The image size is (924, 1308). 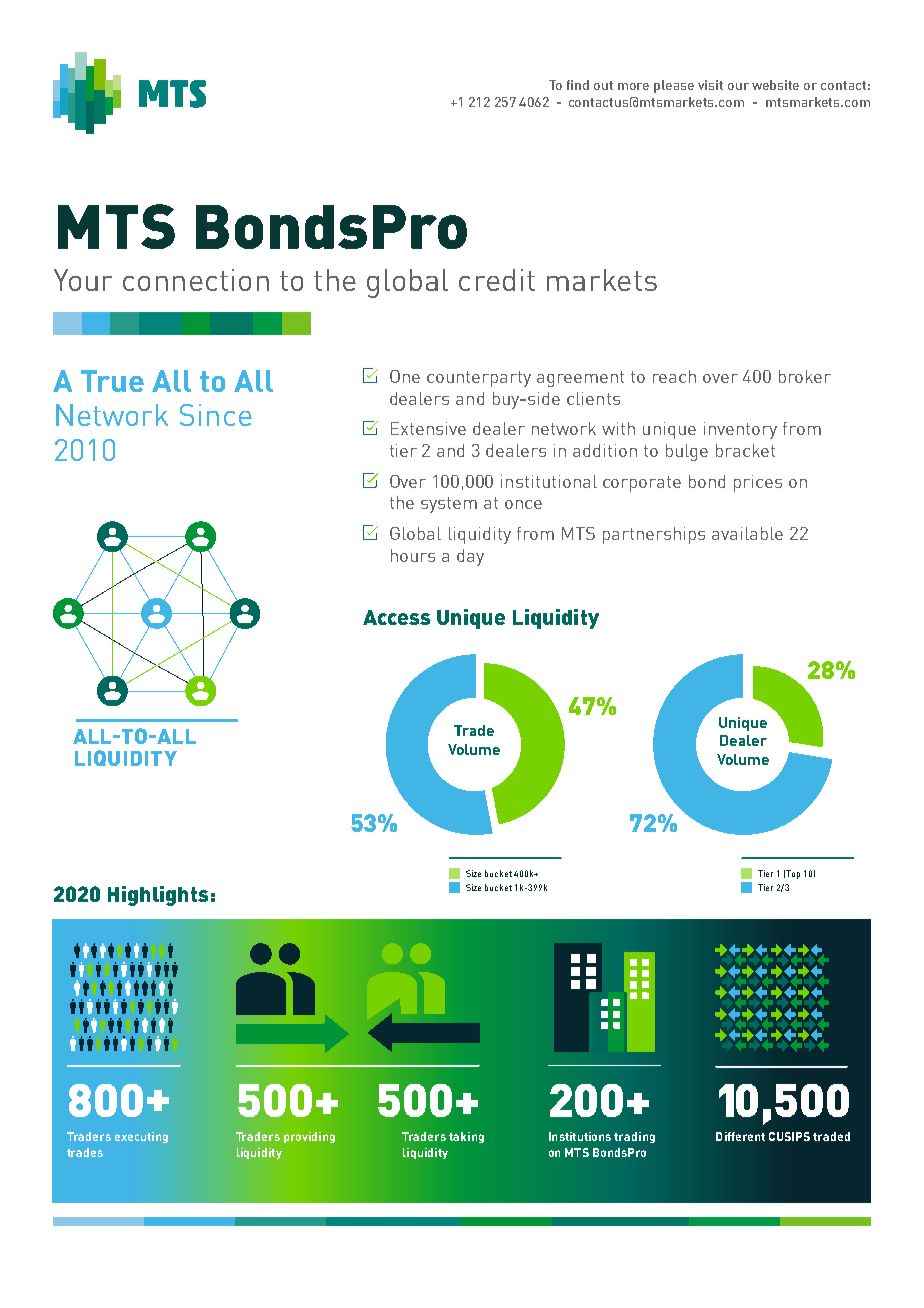 What do you see at coordinates (158, 896) in the screenshot?
I see `Highlights` at bounding box center [158, 896].
